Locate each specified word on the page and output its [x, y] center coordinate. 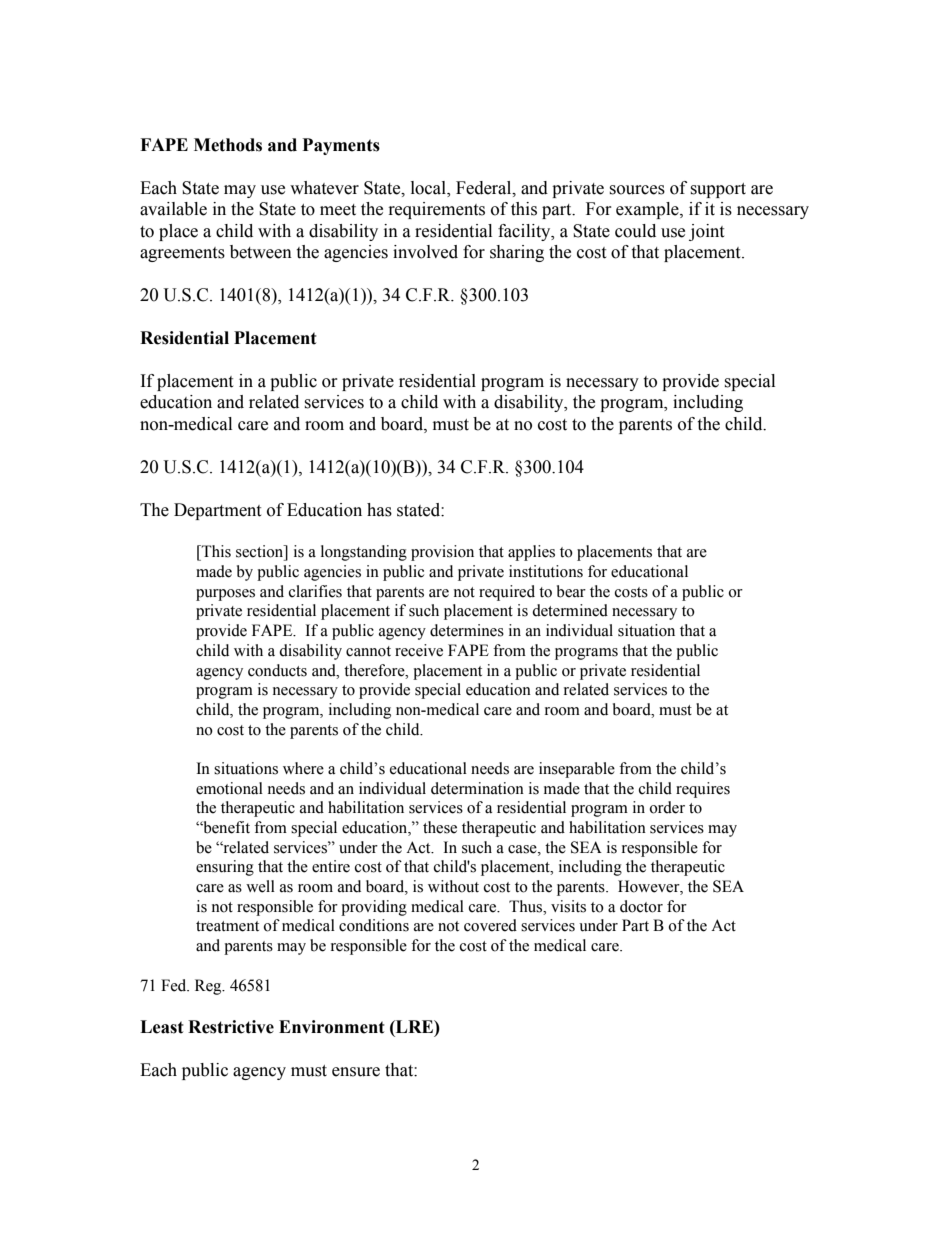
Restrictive [231, 1027]
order [667, 807]
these [440, 827]
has [379, 510]
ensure [356, 1072]
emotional [229, 788]
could [635, 231]
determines [467, 630]
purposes [225, 595]
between [261, 252]
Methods [228, 145]
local [429, 188]
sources [637, 190]
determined [570, 610]
